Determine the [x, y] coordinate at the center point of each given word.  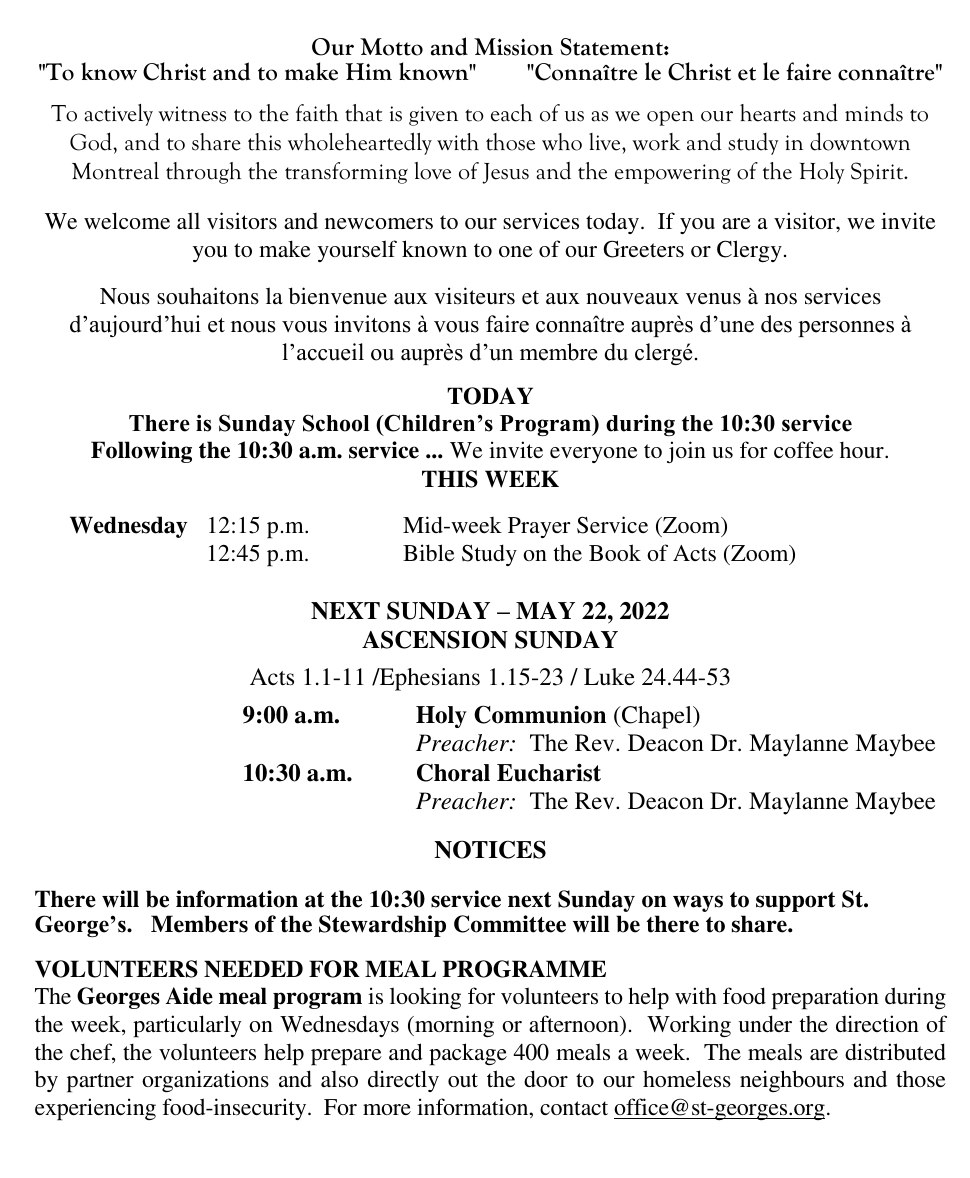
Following [141, 452]
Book [615, 552]
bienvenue [338, 295]
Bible [429, 552]
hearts [768, 113]
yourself [357, 251]
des [776, 324]
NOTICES [490, 849]
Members [199, 924]
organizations [205, 1081]
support [795, 902]
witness [192, 114]
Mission [513, 47]
